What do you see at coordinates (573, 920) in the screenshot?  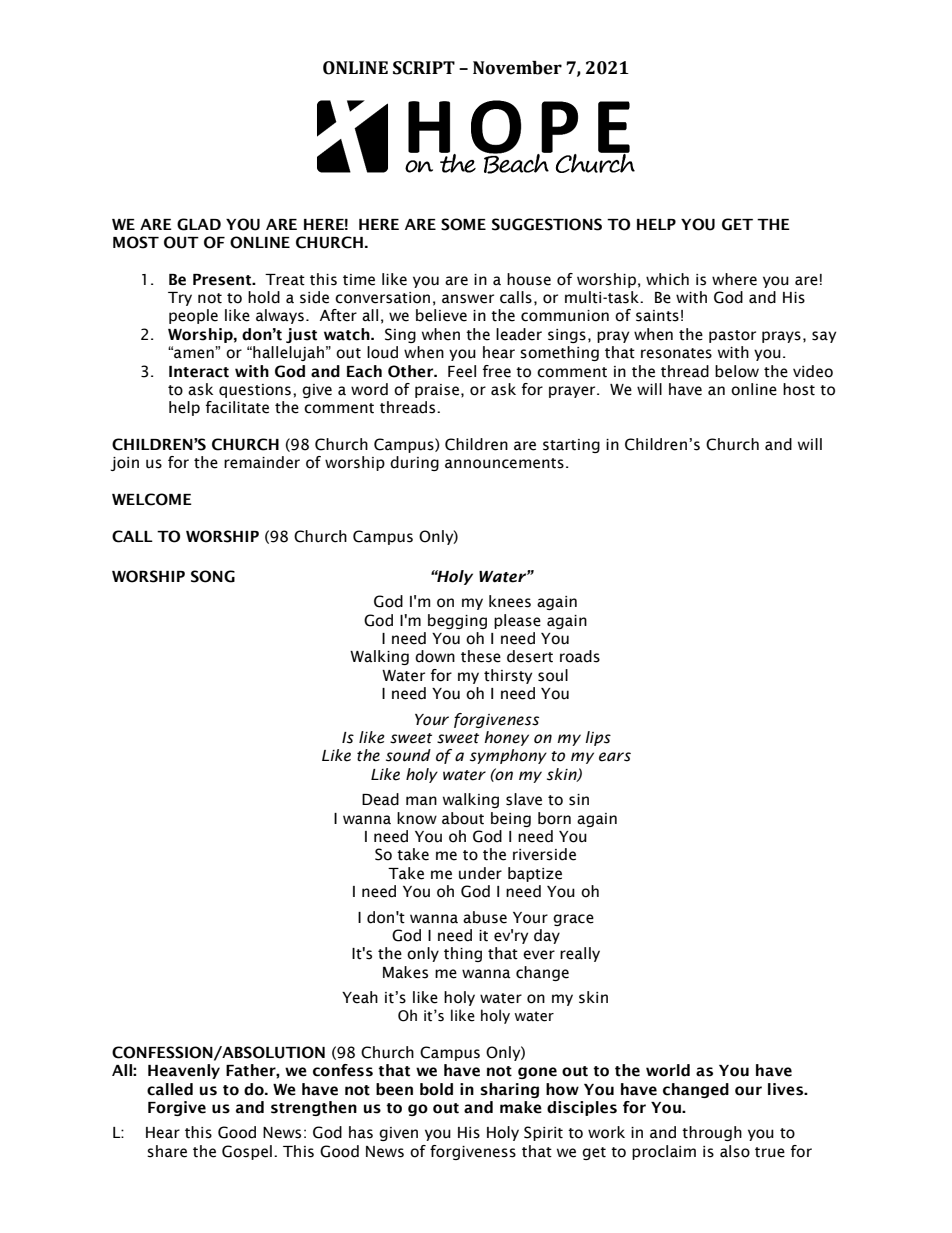 I see `grace` at bounding box center [573, 920].
